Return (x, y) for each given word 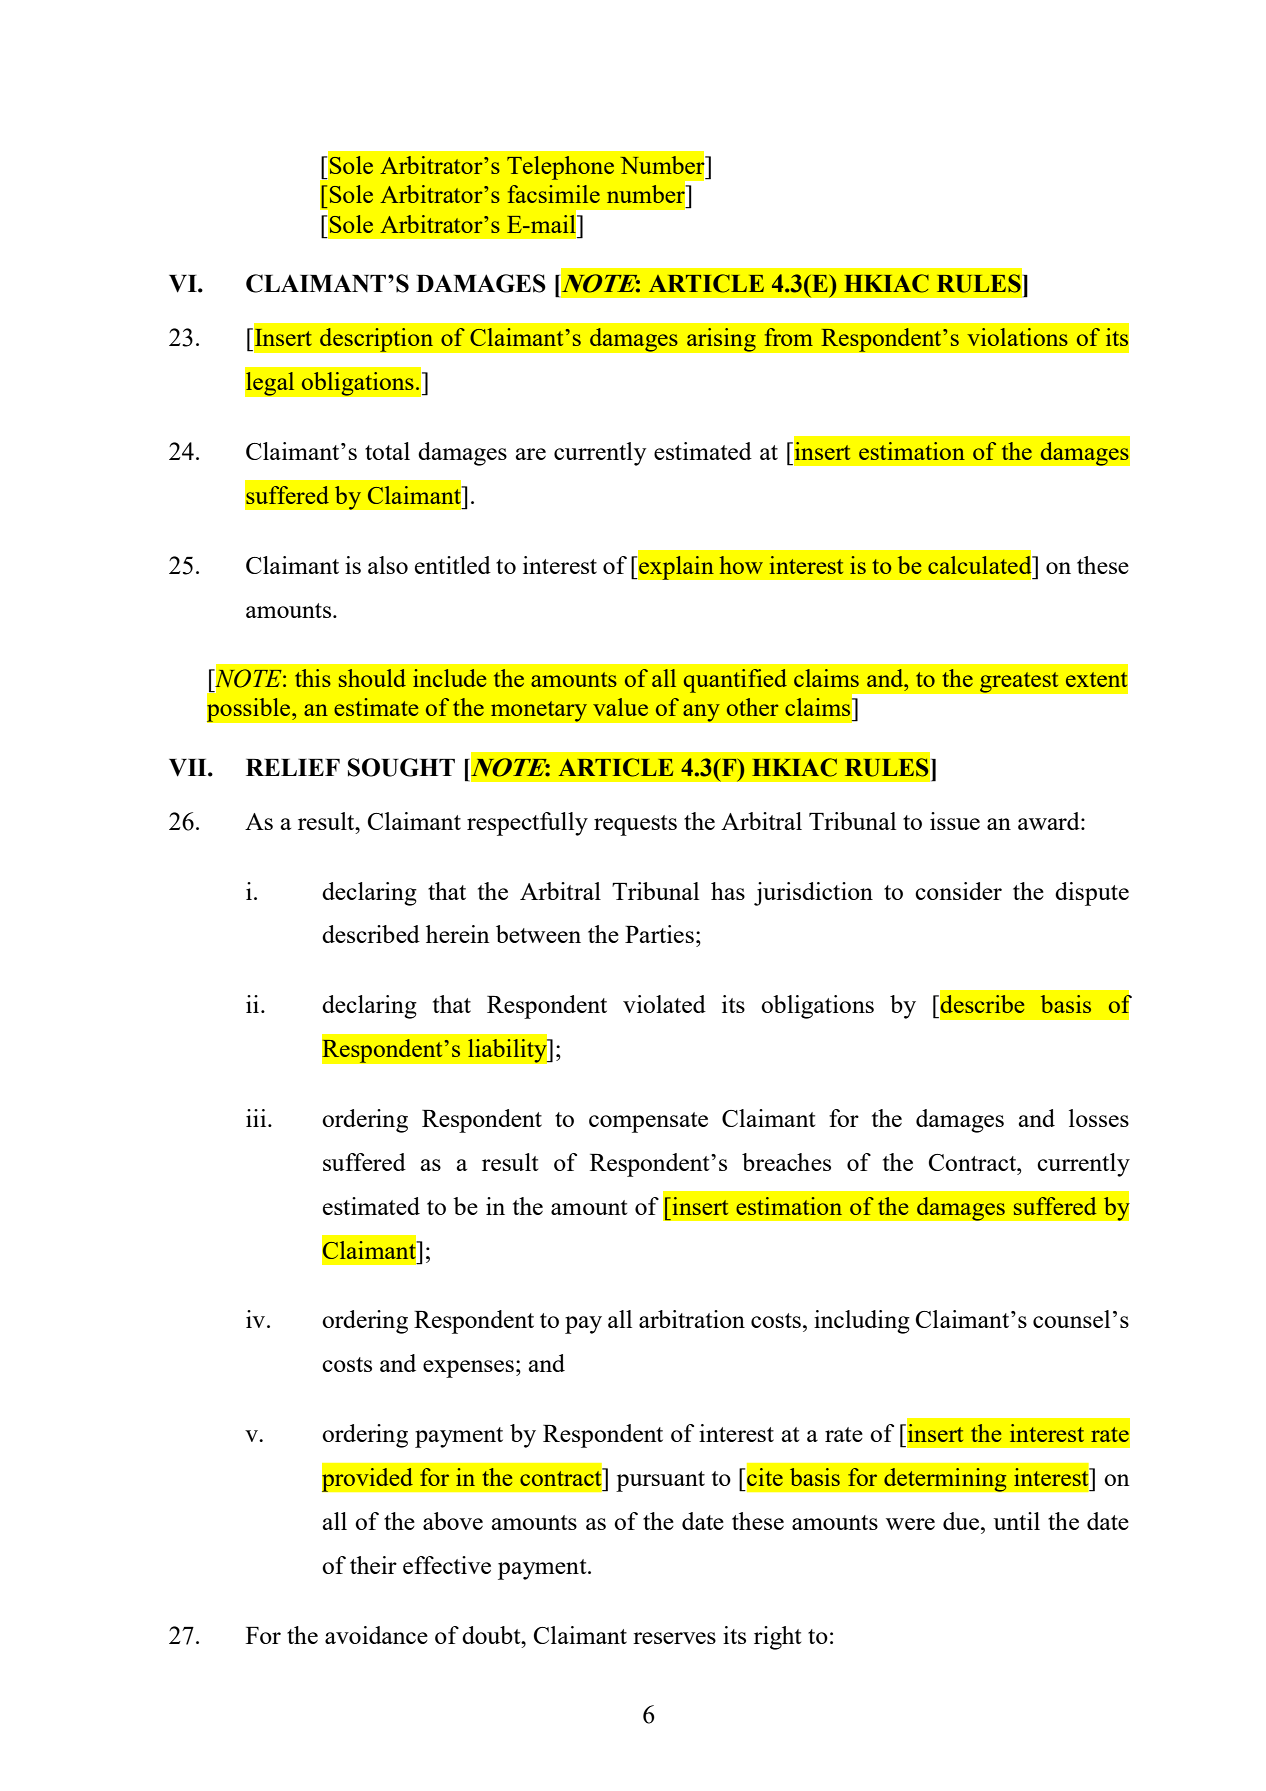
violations (1018, 337)
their (373, 1565)
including (862, 1322)
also (388, 565)
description (376, 340)
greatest (1019, 682)
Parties (659, 934)
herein (457, 934)
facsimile (554, 194)
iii (257, 1118)
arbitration (692, 1319)
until (1017, 1521)
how (741, 565)
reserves (674, 1638)
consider (958, 891)
